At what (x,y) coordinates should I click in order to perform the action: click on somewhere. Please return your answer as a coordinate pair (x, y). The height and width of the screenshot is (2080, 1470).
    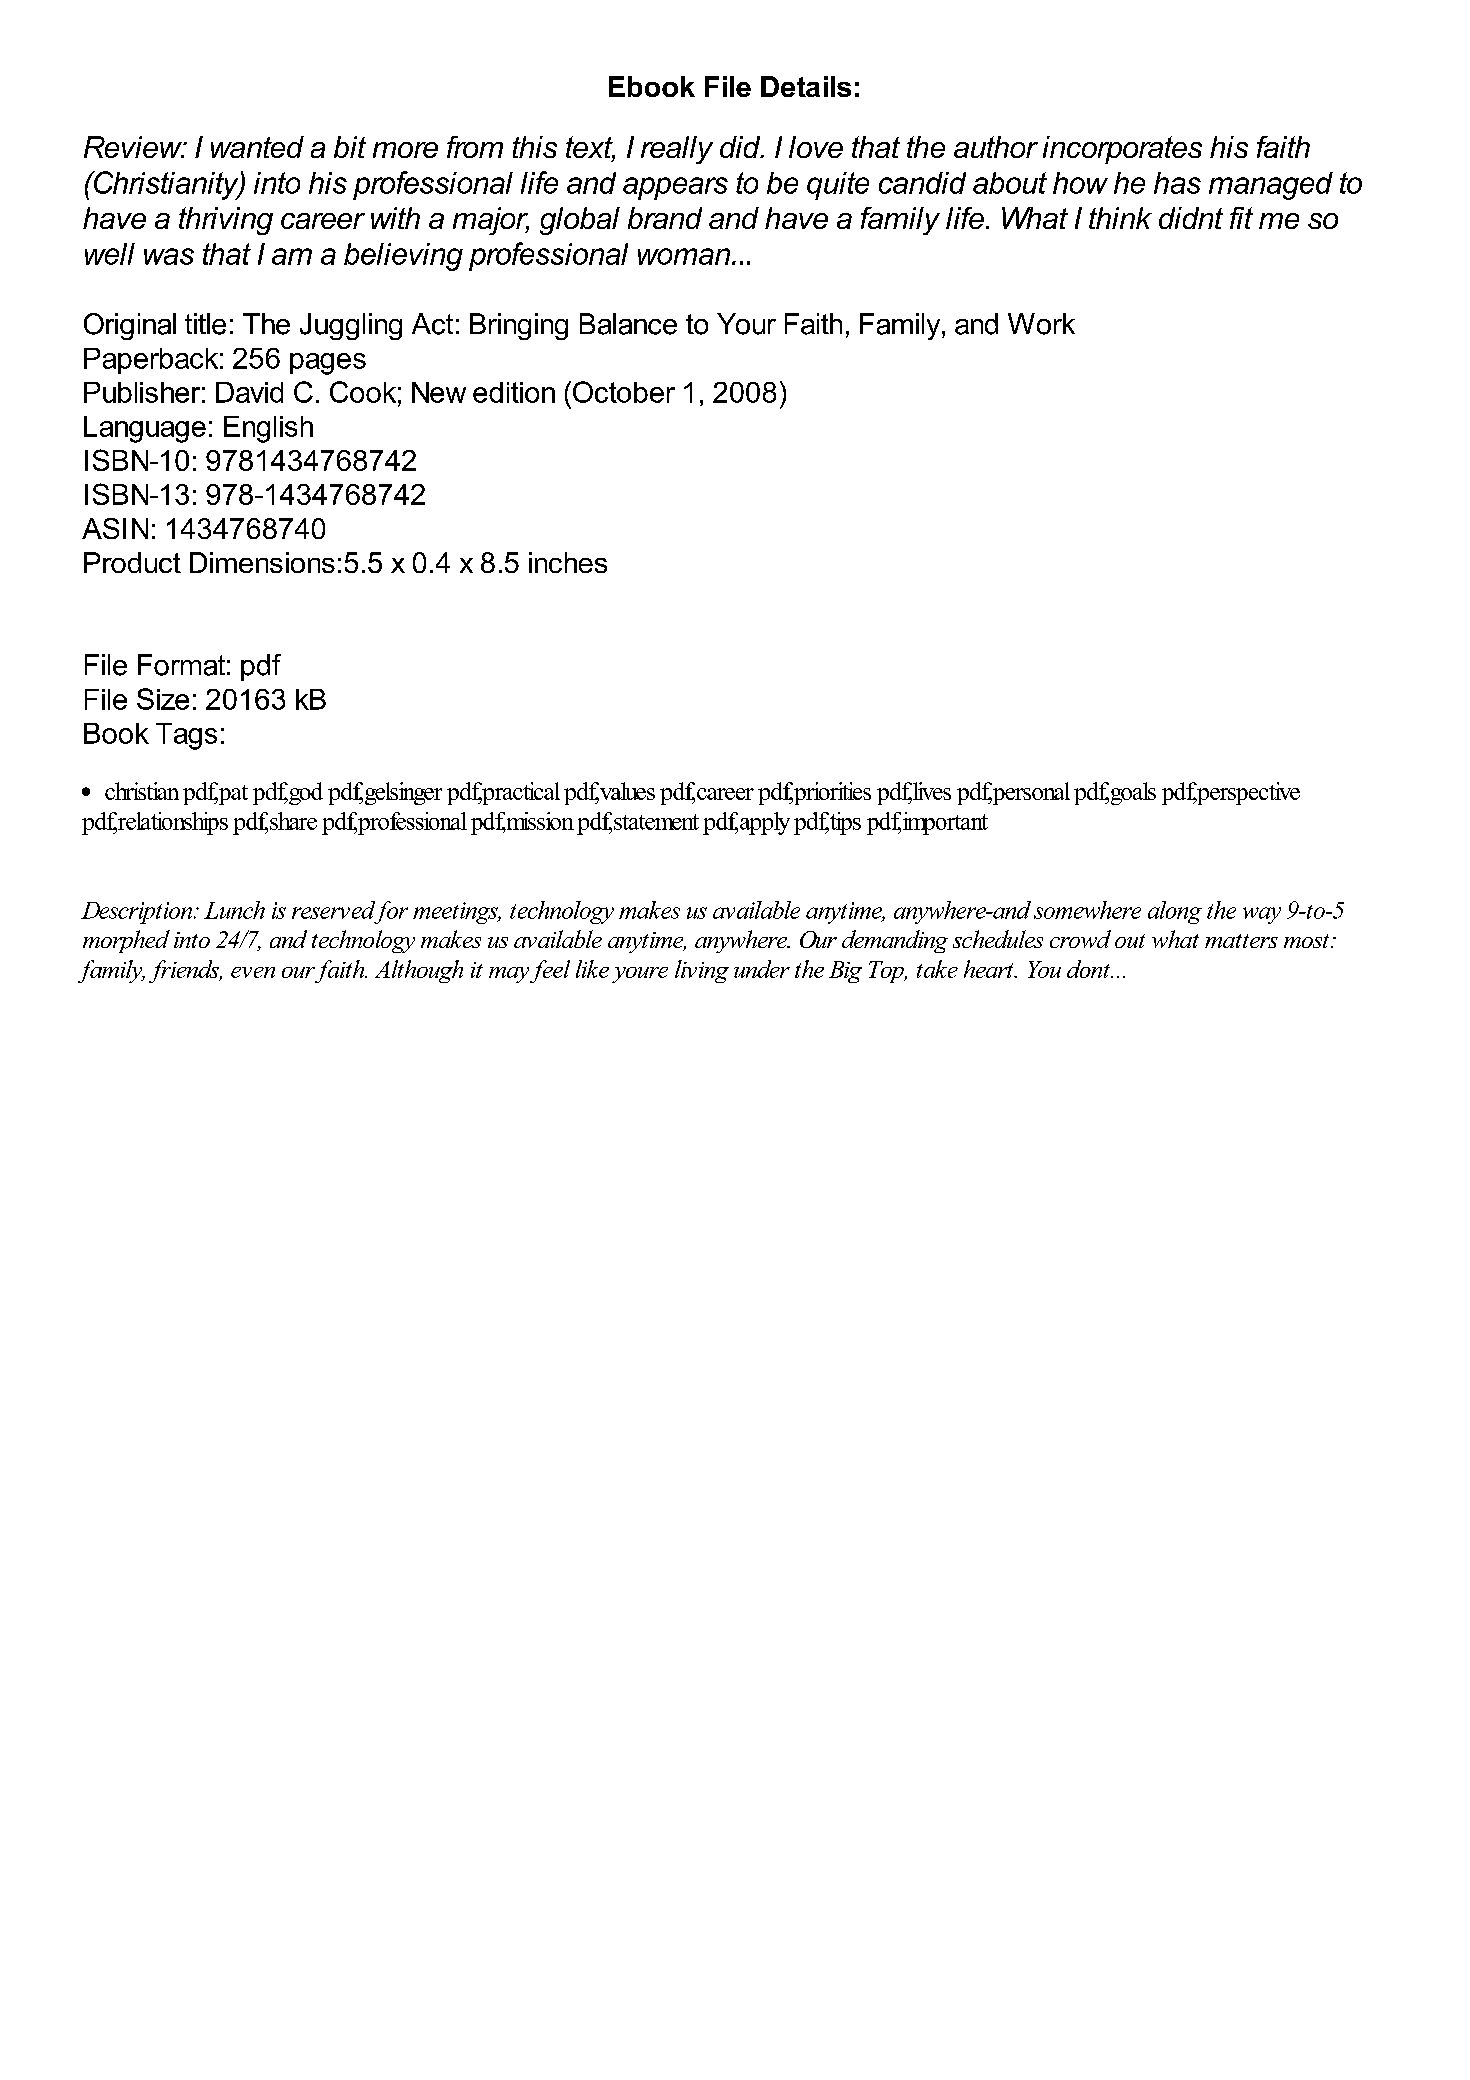
    Looking at the image, I should click on (1087, 910).
